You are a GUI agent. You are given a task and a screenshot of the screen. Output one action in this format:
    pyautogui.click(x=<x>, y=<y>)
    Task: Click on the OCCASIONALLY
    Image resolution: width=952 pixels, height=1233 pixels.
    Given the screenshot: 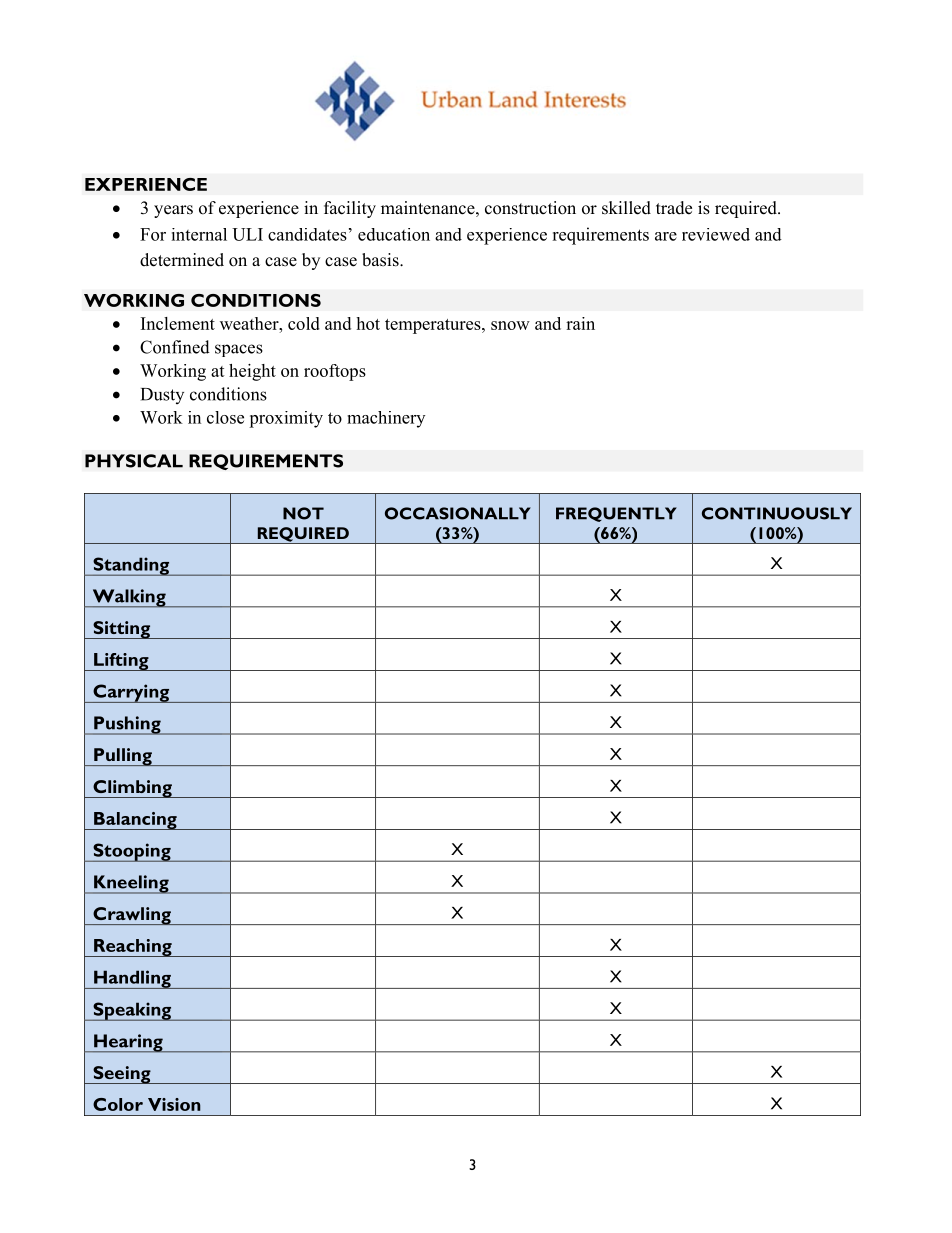 What is the action you would take?
    pyautogui.click(x=458, y=513)
